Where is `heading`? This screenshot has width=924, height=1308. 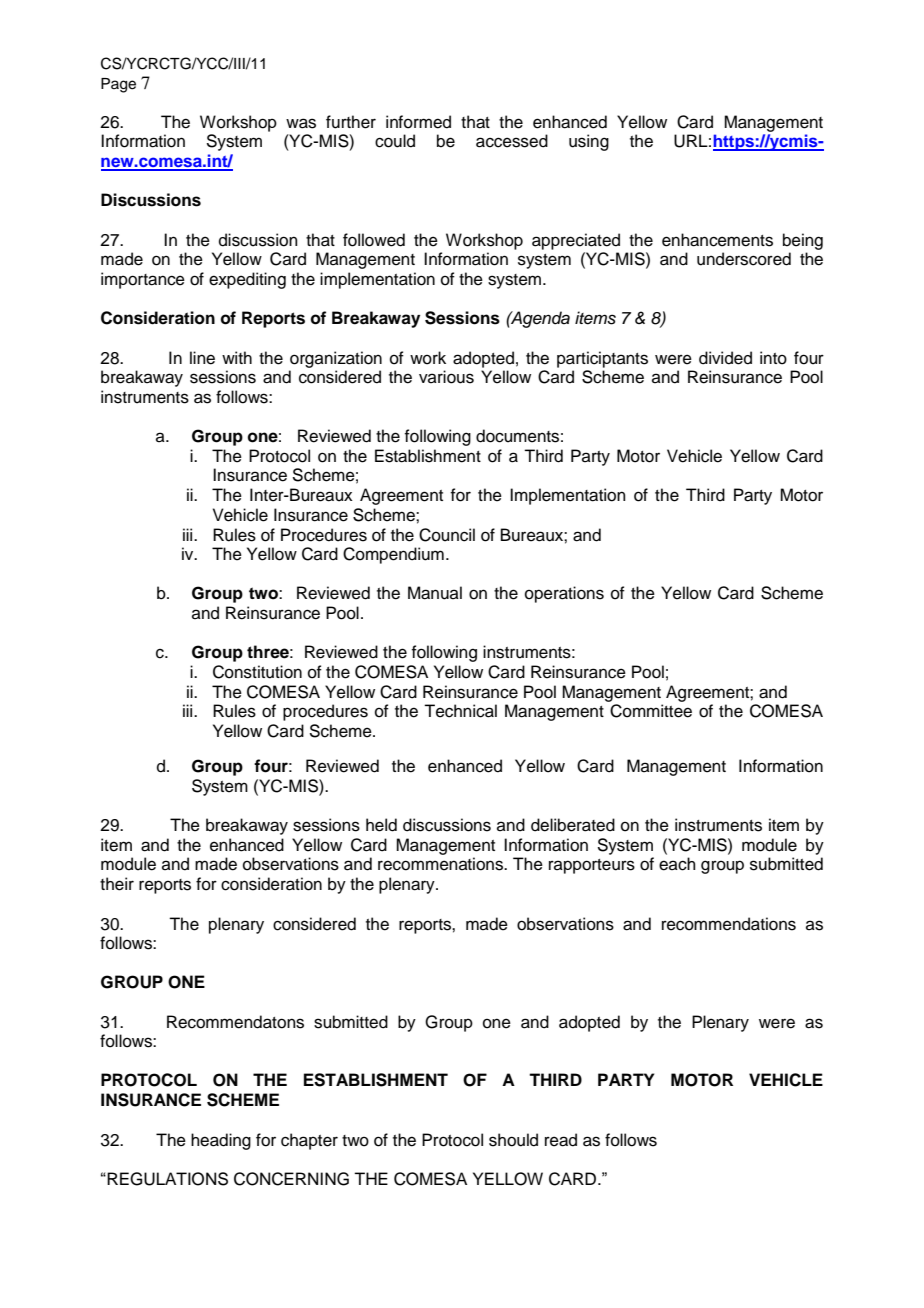 heading is located at coordinates (221, 1141).
